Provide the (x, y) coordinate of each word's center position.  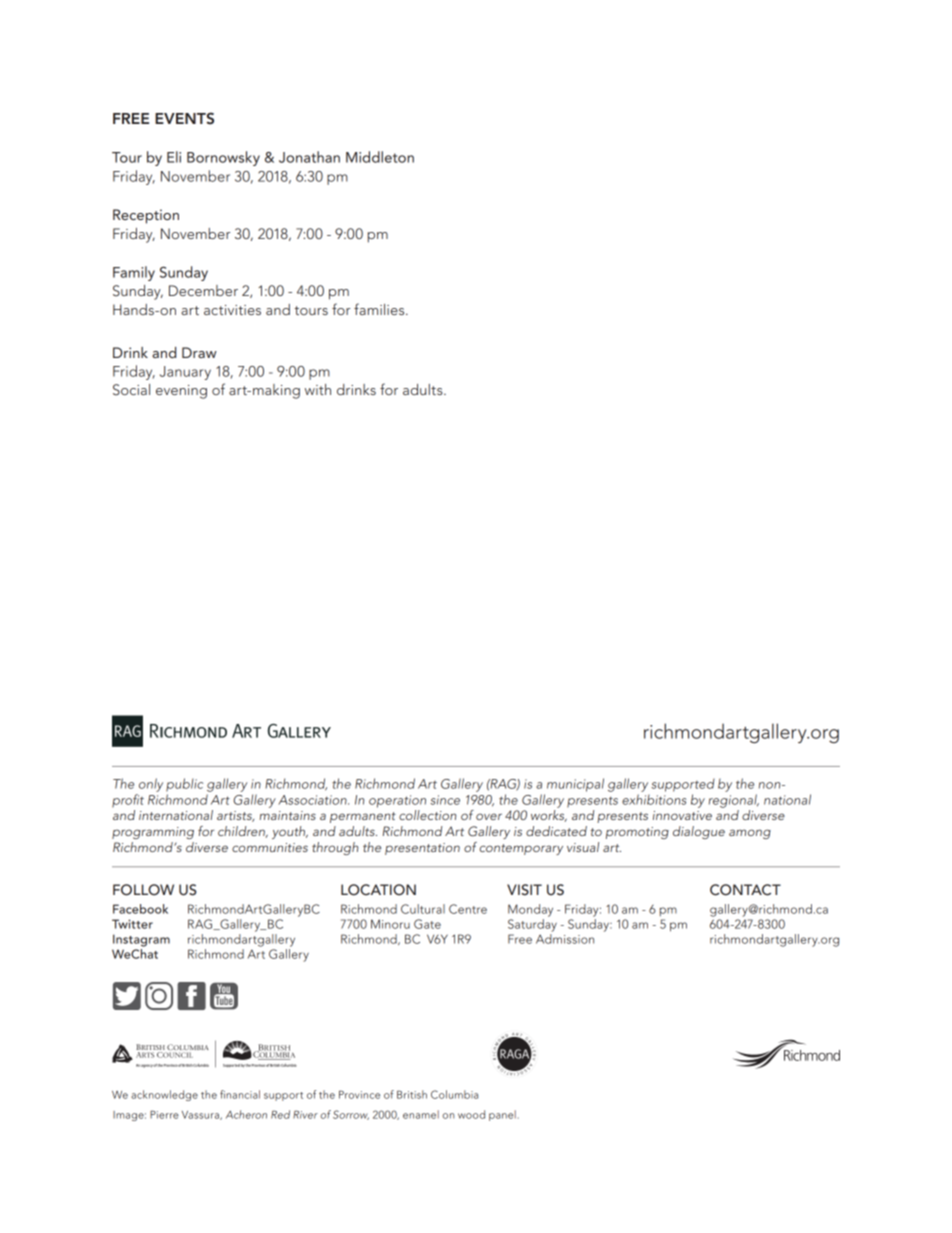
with (318, 389)
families (380, 309)
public (184, 785)
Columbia (454, 1094)
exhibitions (654, 799)
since (445, 800)
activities (232, 310)
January (185, 373)
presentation (422, 849)
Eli (174, 157)
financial (240, 1094)
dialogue (699, 832)
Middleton (380, 157)
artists (235, 816)
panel (502, 1115)
